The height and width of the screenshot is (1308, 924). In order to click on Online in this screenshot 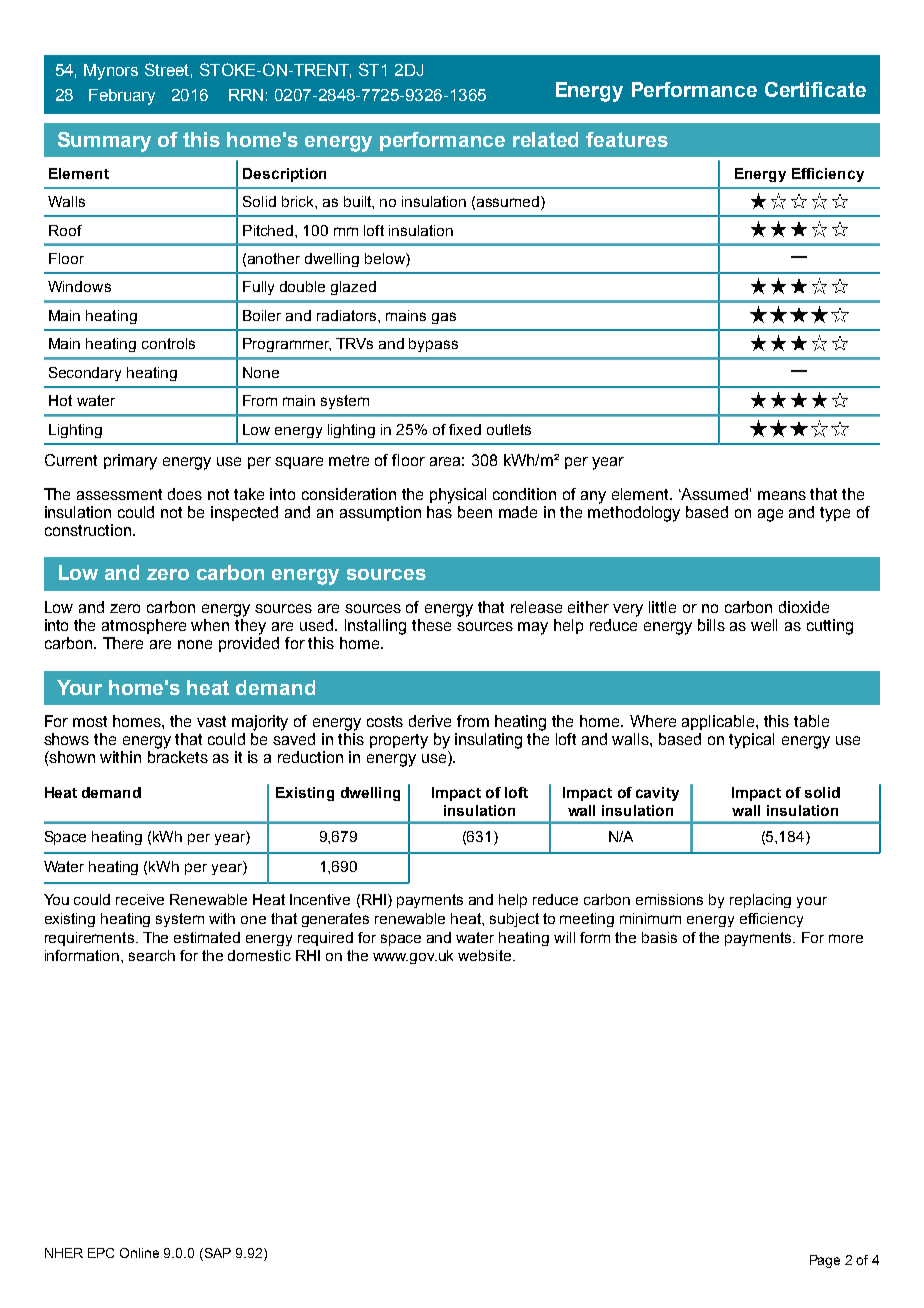, I will do `click(139, 1253)`.
